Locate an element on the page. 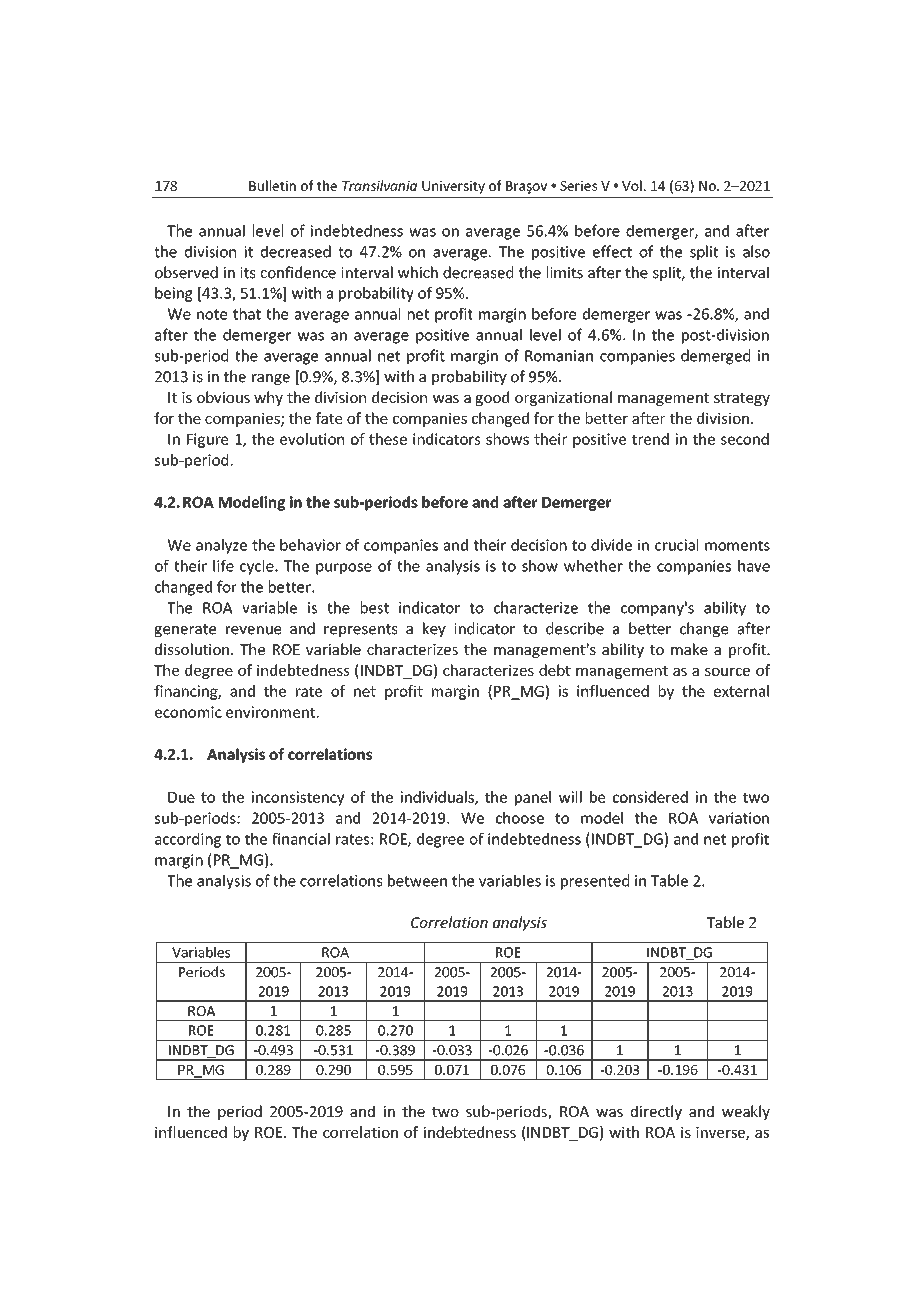  inconsistency is located at coordinates (298, 798).
